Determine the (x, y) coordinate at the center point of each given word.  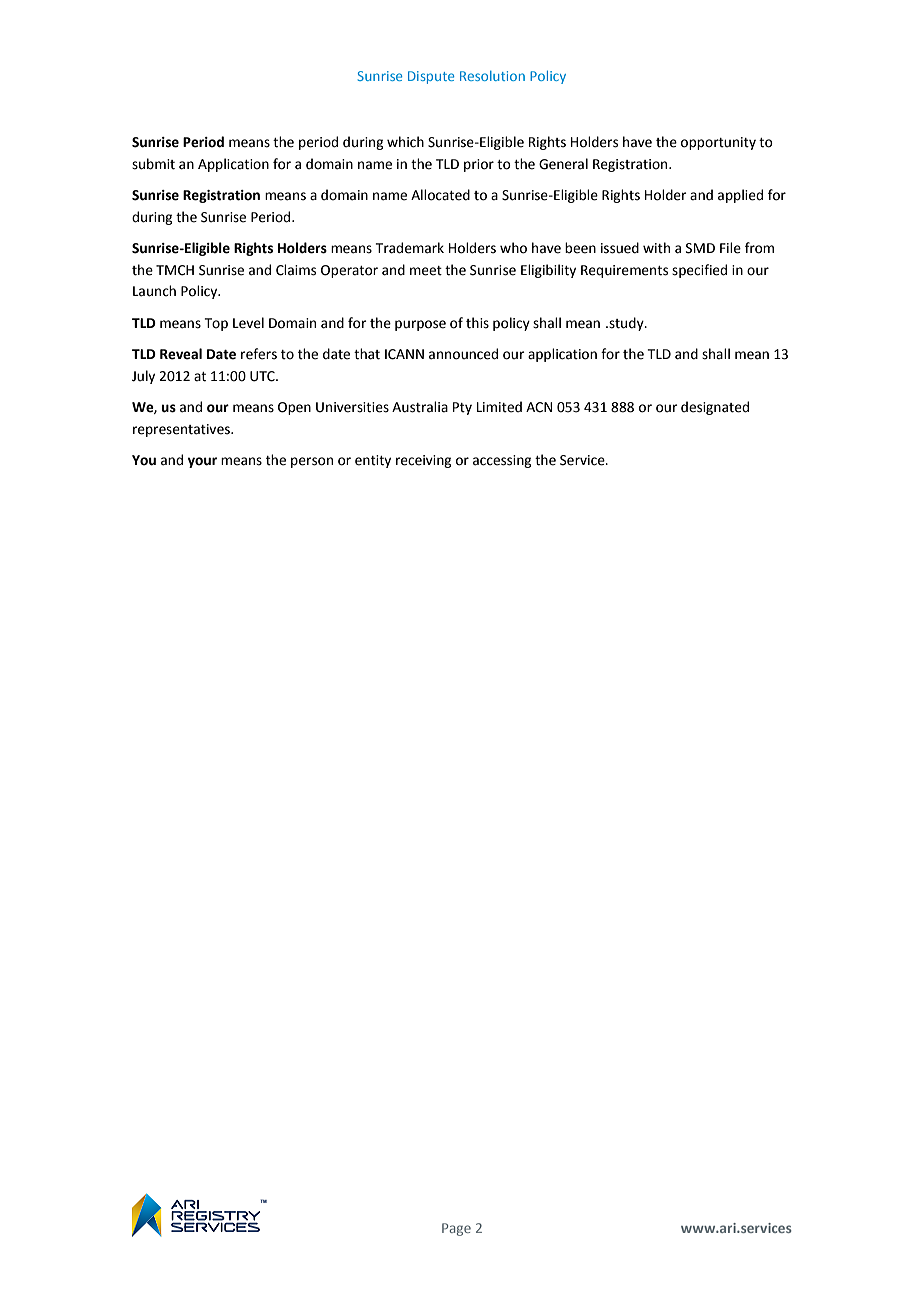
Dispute (431, 77)
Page (456, 1229)
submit (153, 164)
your (202, 462)
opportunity (718, 143)
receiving (423, 461)
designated (715, 408)
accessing (502, 461)
